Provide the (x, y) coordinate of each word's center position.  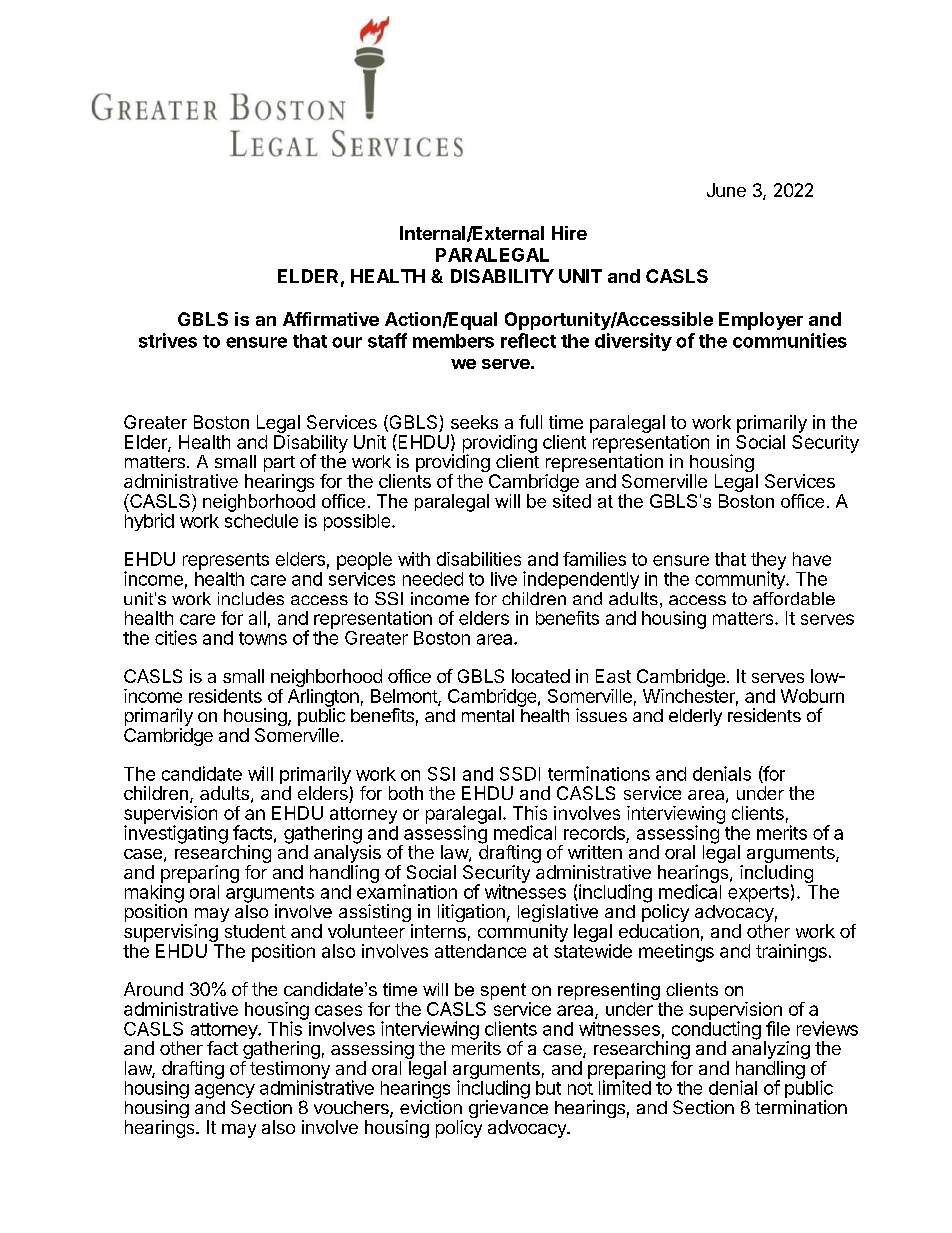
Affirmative (331, 319)
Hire (569, 233)
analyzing (771, 1050)
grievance (508, 1109)
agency (225, 1092)
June (726, 190)
